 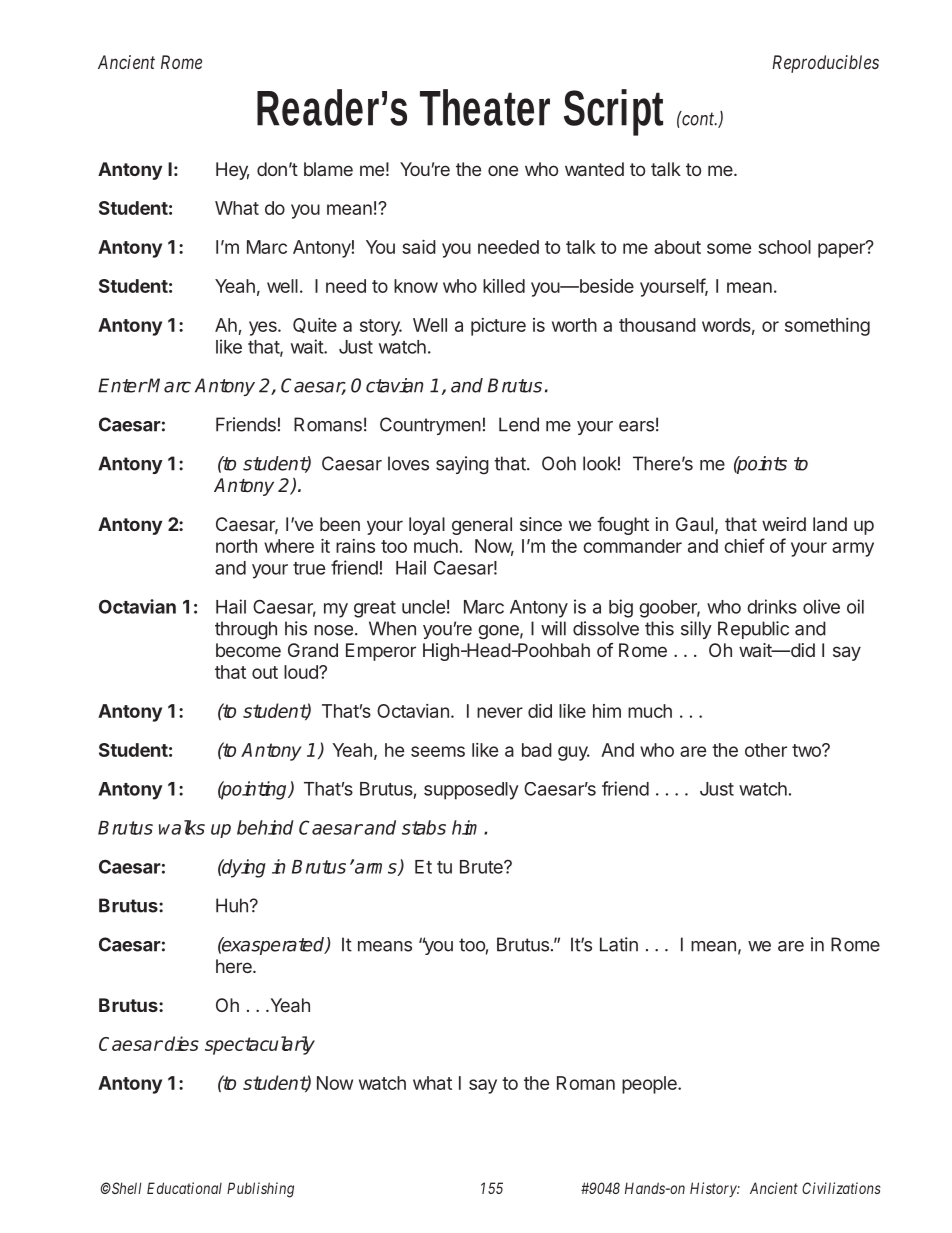 What do you see at coordinates (698, 119) in the document?
I see `cont` at bounding box center [698, 119].
